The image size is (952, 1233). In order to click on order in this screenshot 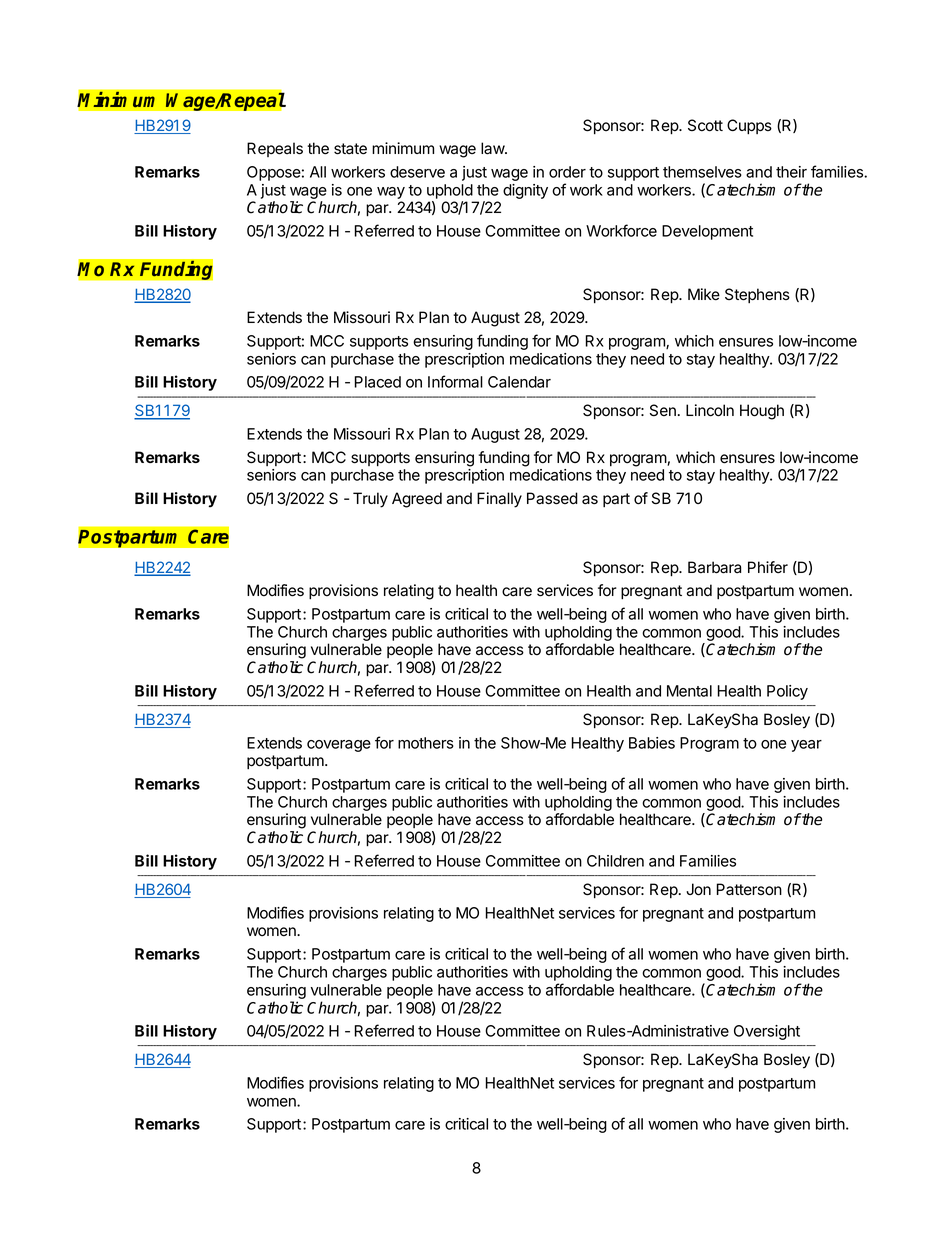, I will do `click(567, 172)`.
